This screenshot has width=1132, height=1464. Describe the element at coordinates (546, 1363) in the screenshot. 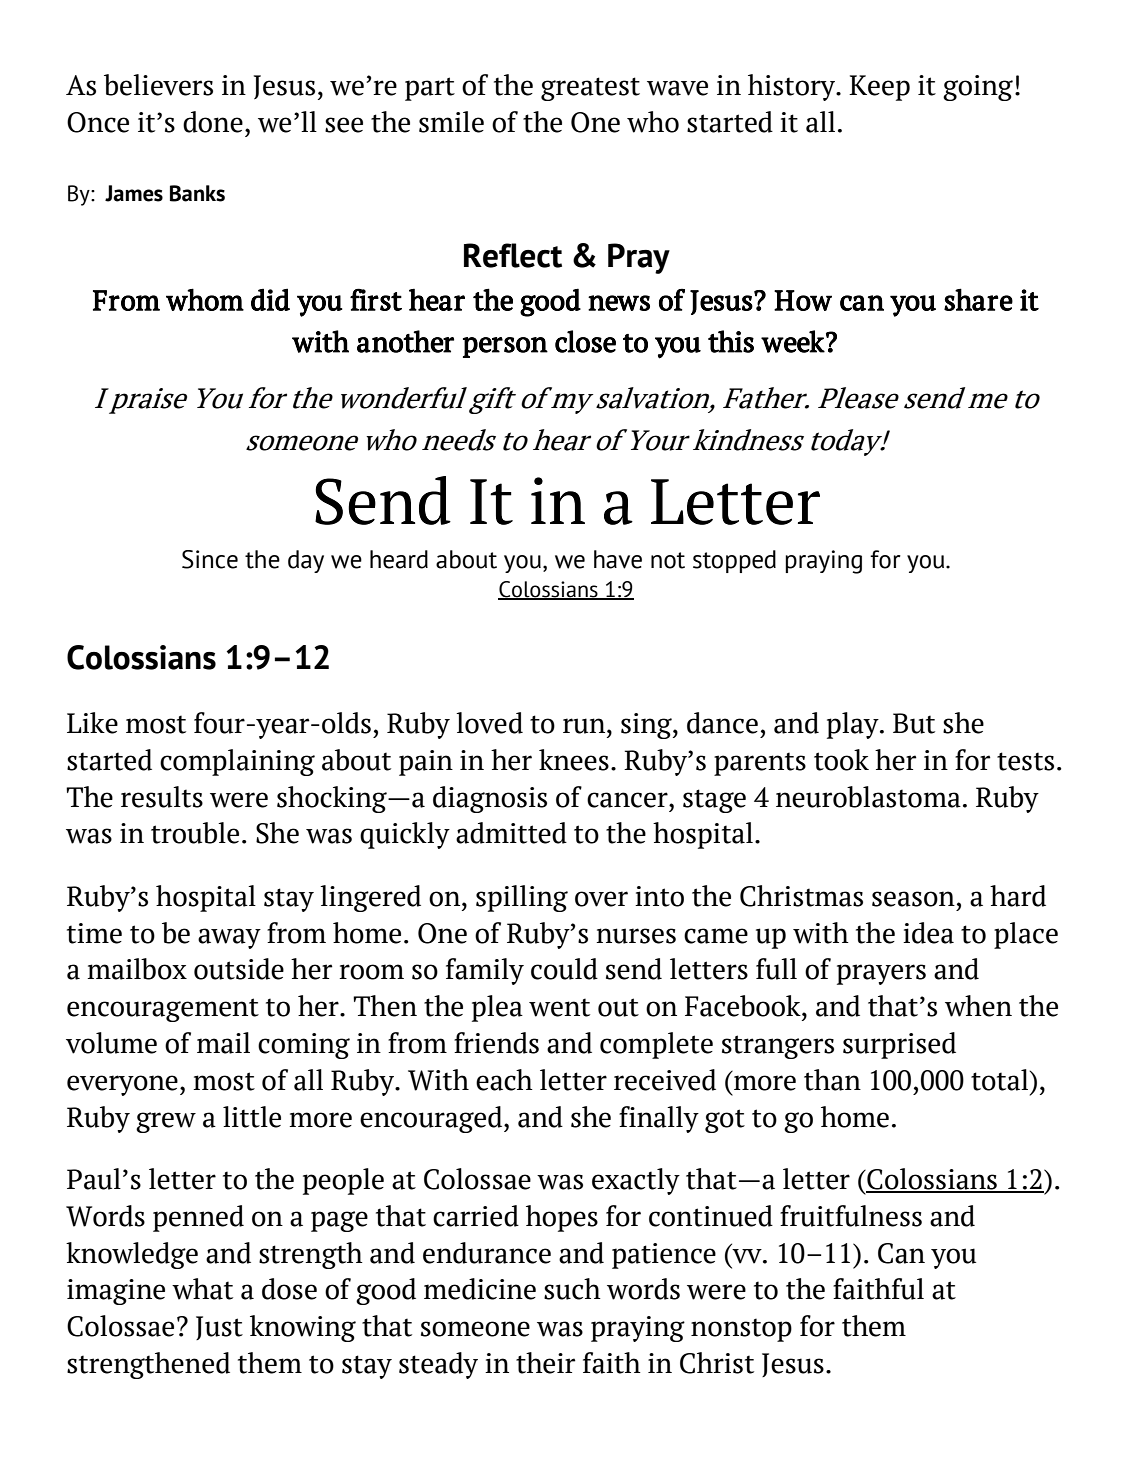

I see `their` at that location.
